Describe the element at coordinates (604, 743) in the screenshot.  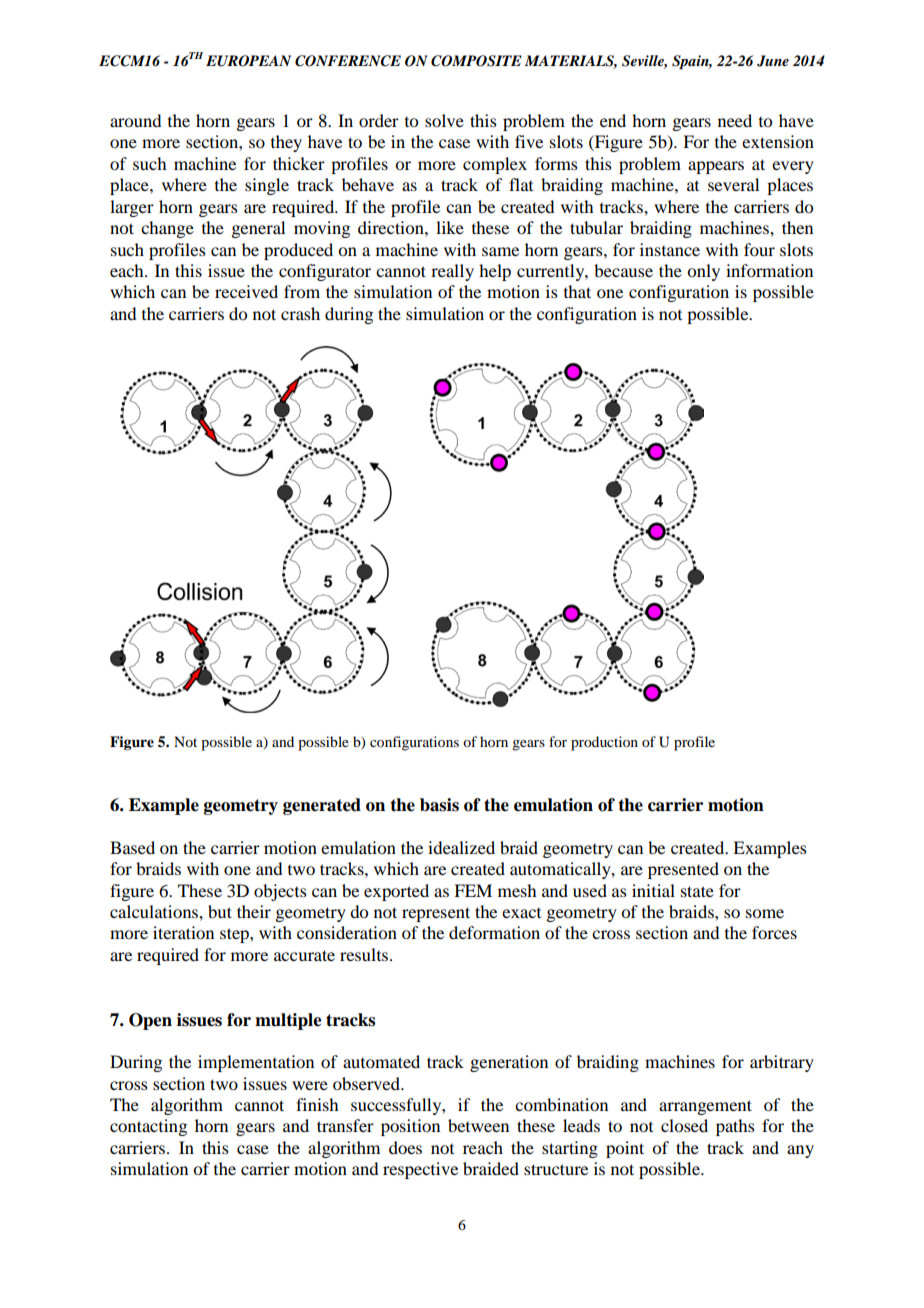
I see `production` at that location.
